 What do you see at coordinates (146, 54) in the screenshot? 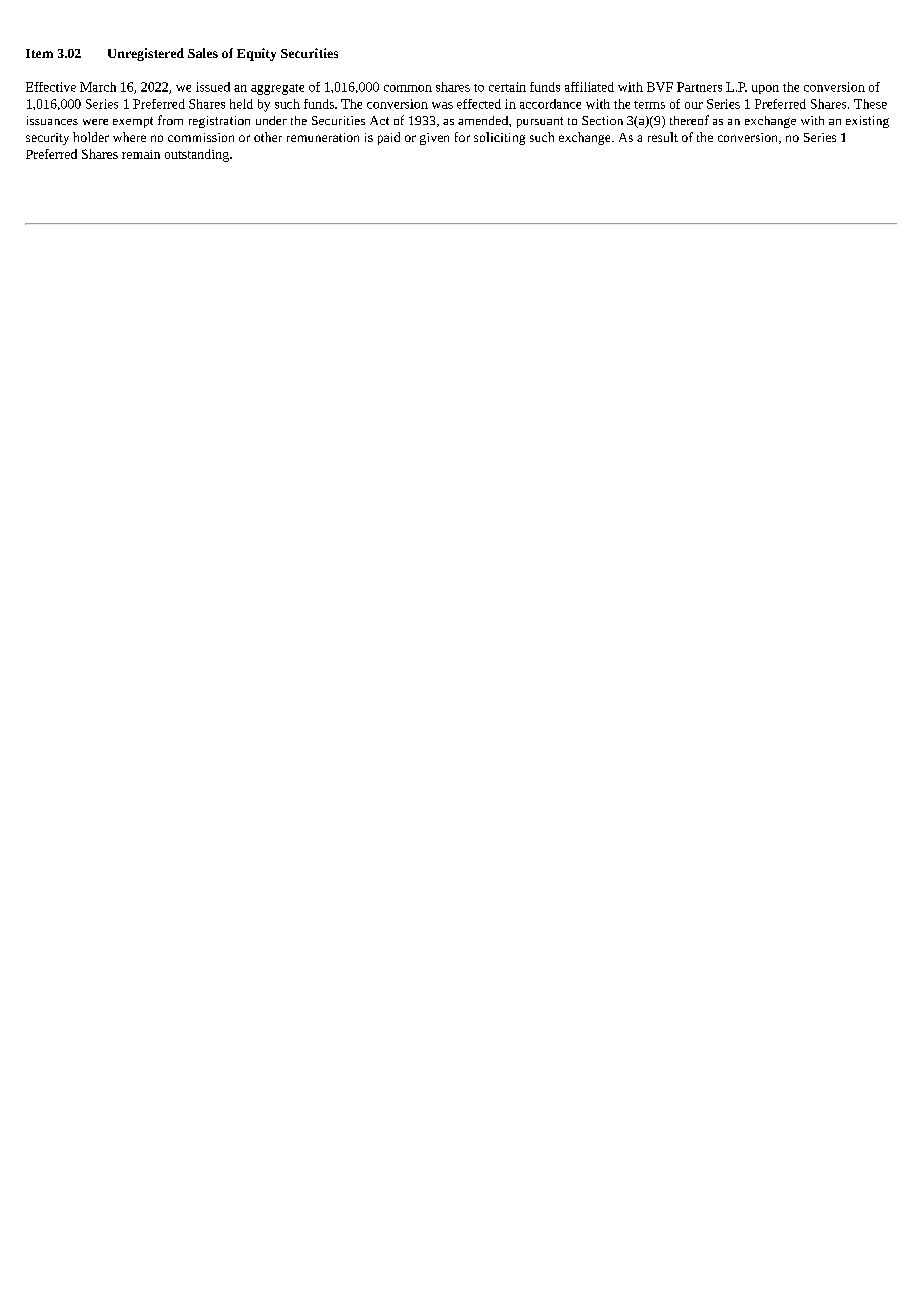
I see `Unregistered` at bounding box center [146, 54].
